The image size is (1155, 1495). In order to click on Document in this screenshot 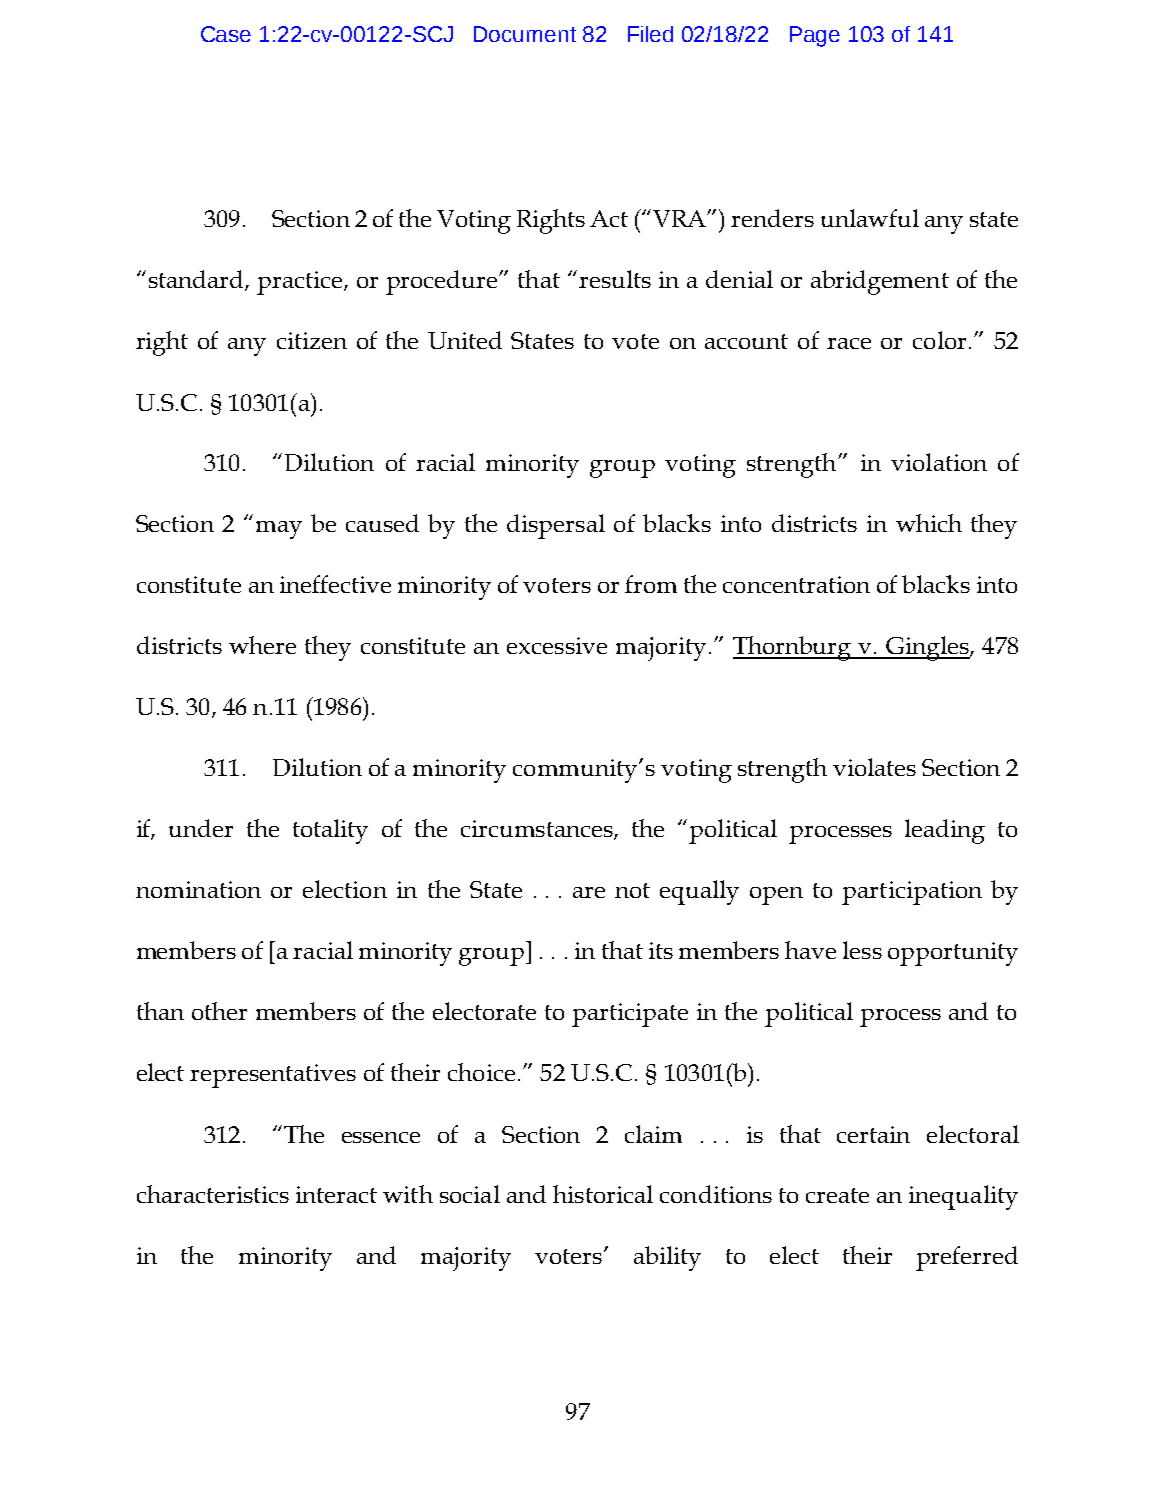, I will do `click(525, 34)`.
